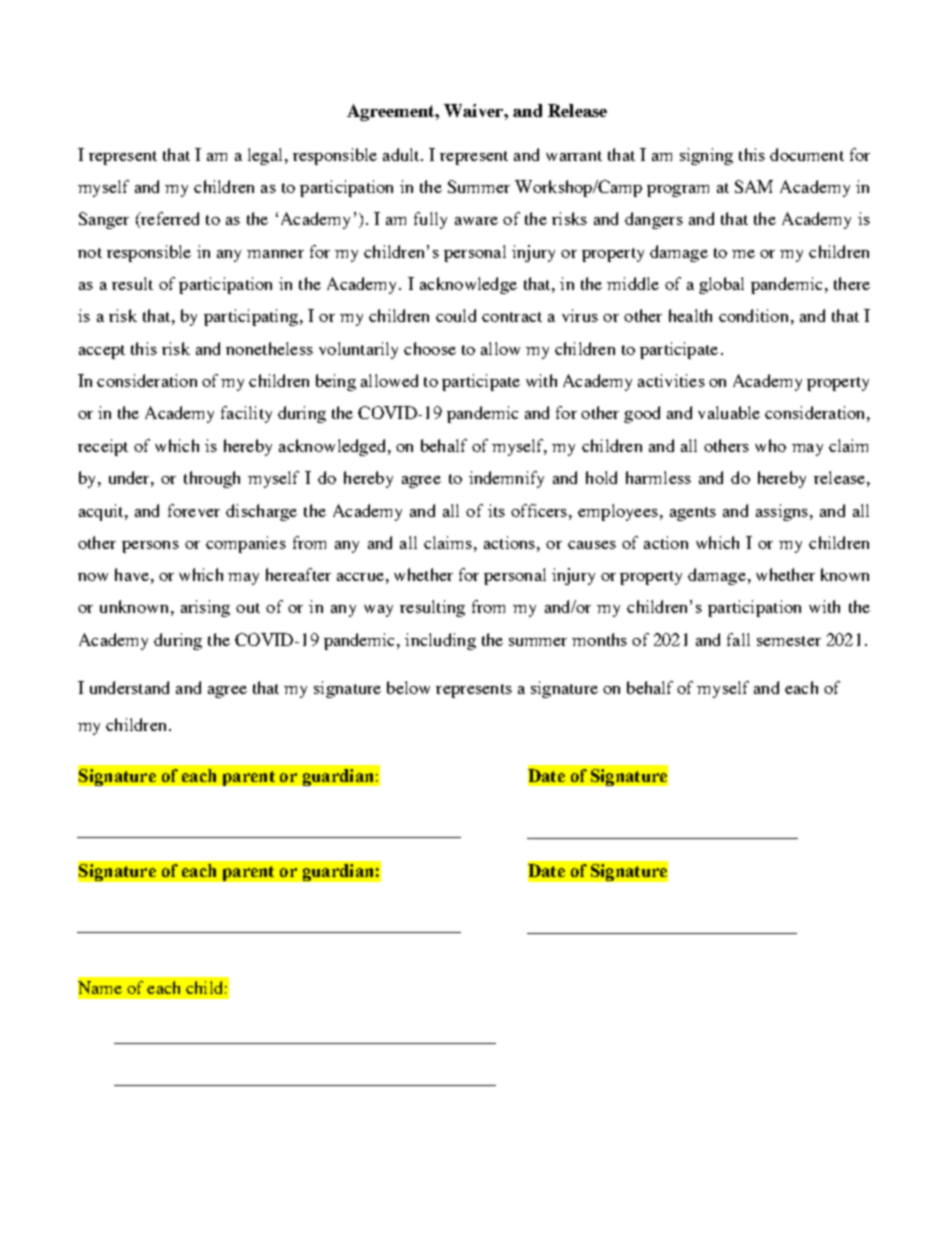 The height and width of the page is (1233, 952). I want to click on SAM, so click(754, 186).
